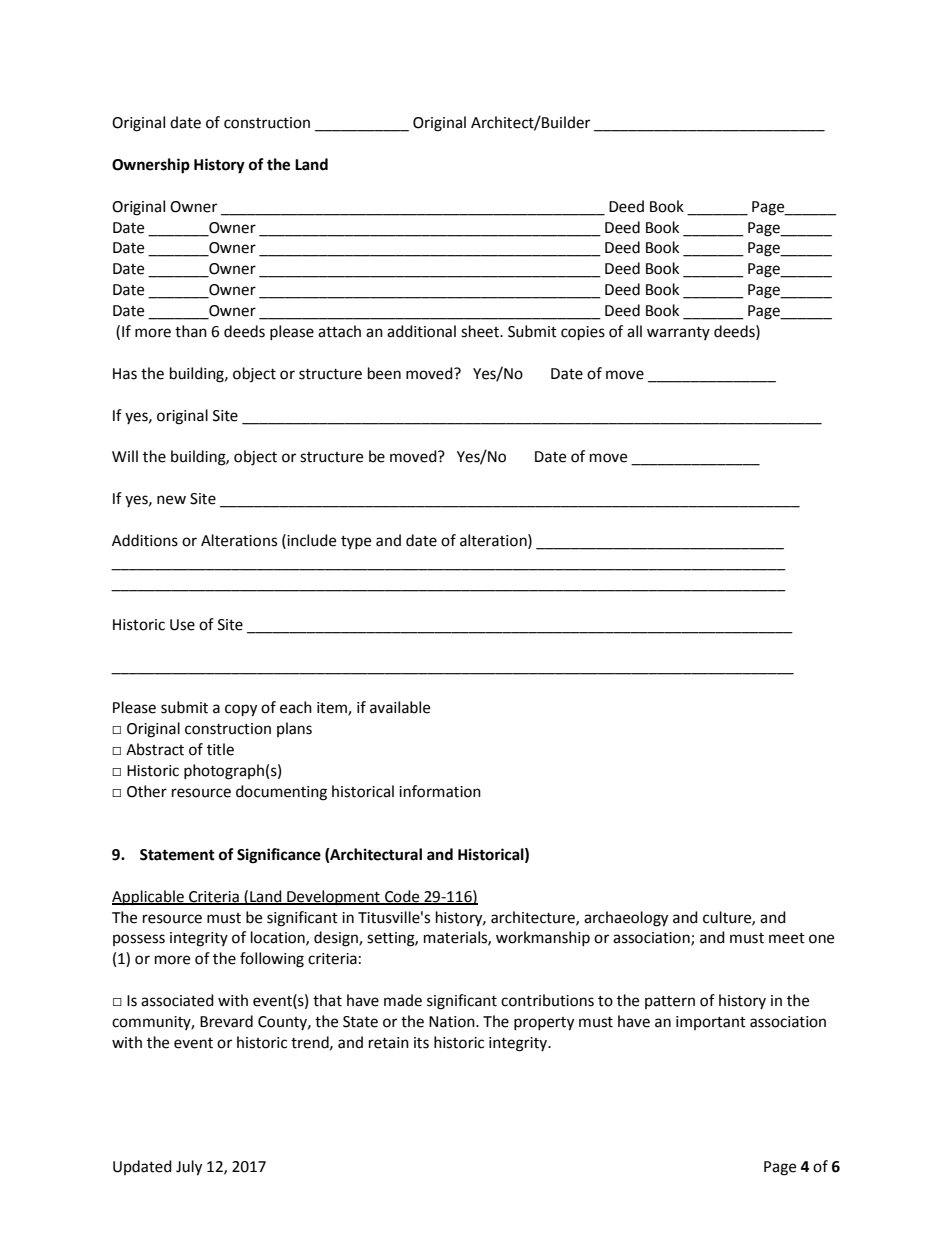  Describe the element at coordinates (400, 707) in the document. I see `available` at that location.
